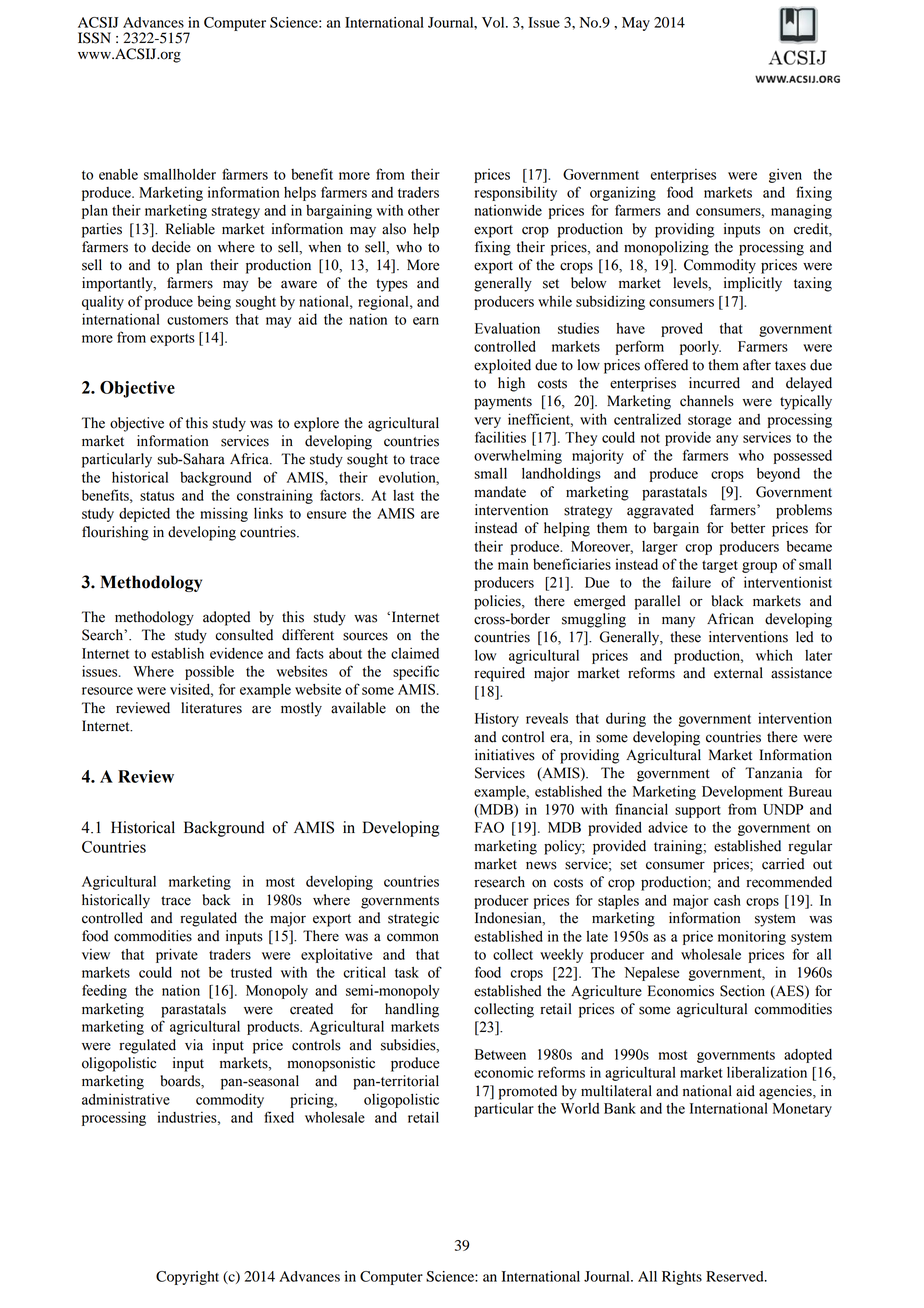  Describe the element at coordinates (516, 193) in the screenshot. I see `responsibility` at that location.
